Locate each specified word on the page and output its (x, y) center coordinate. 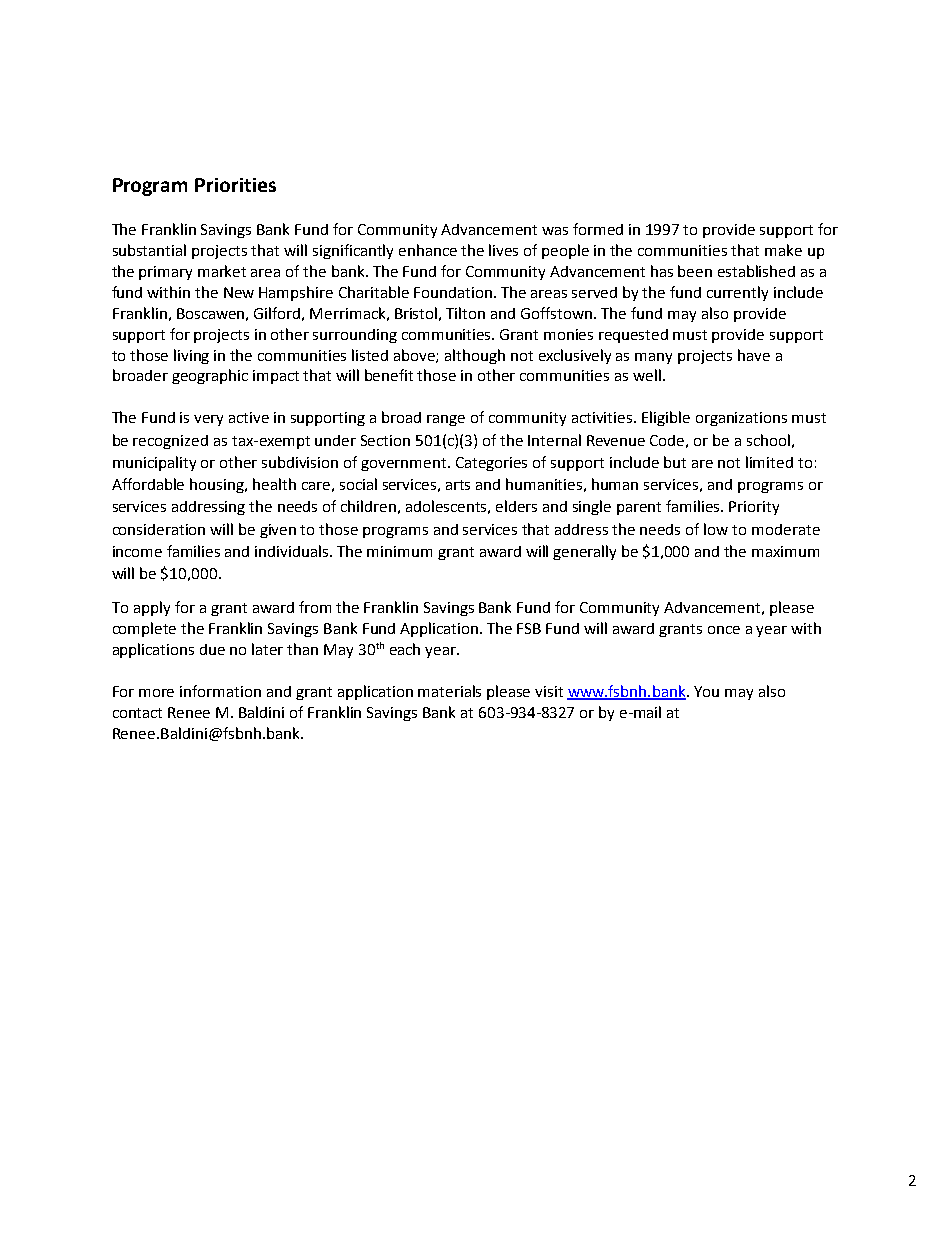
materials (449, 691)
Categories (491, 464)
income (137, 551)
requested (633, 336)
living (191, 356)
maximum (785, 551)
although (475, 356)
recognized (170, 442)
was (555, 231)
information (220, 691)
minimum (399, 551)
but (675, 462)
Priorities (235, 185)
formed (598, 229)
